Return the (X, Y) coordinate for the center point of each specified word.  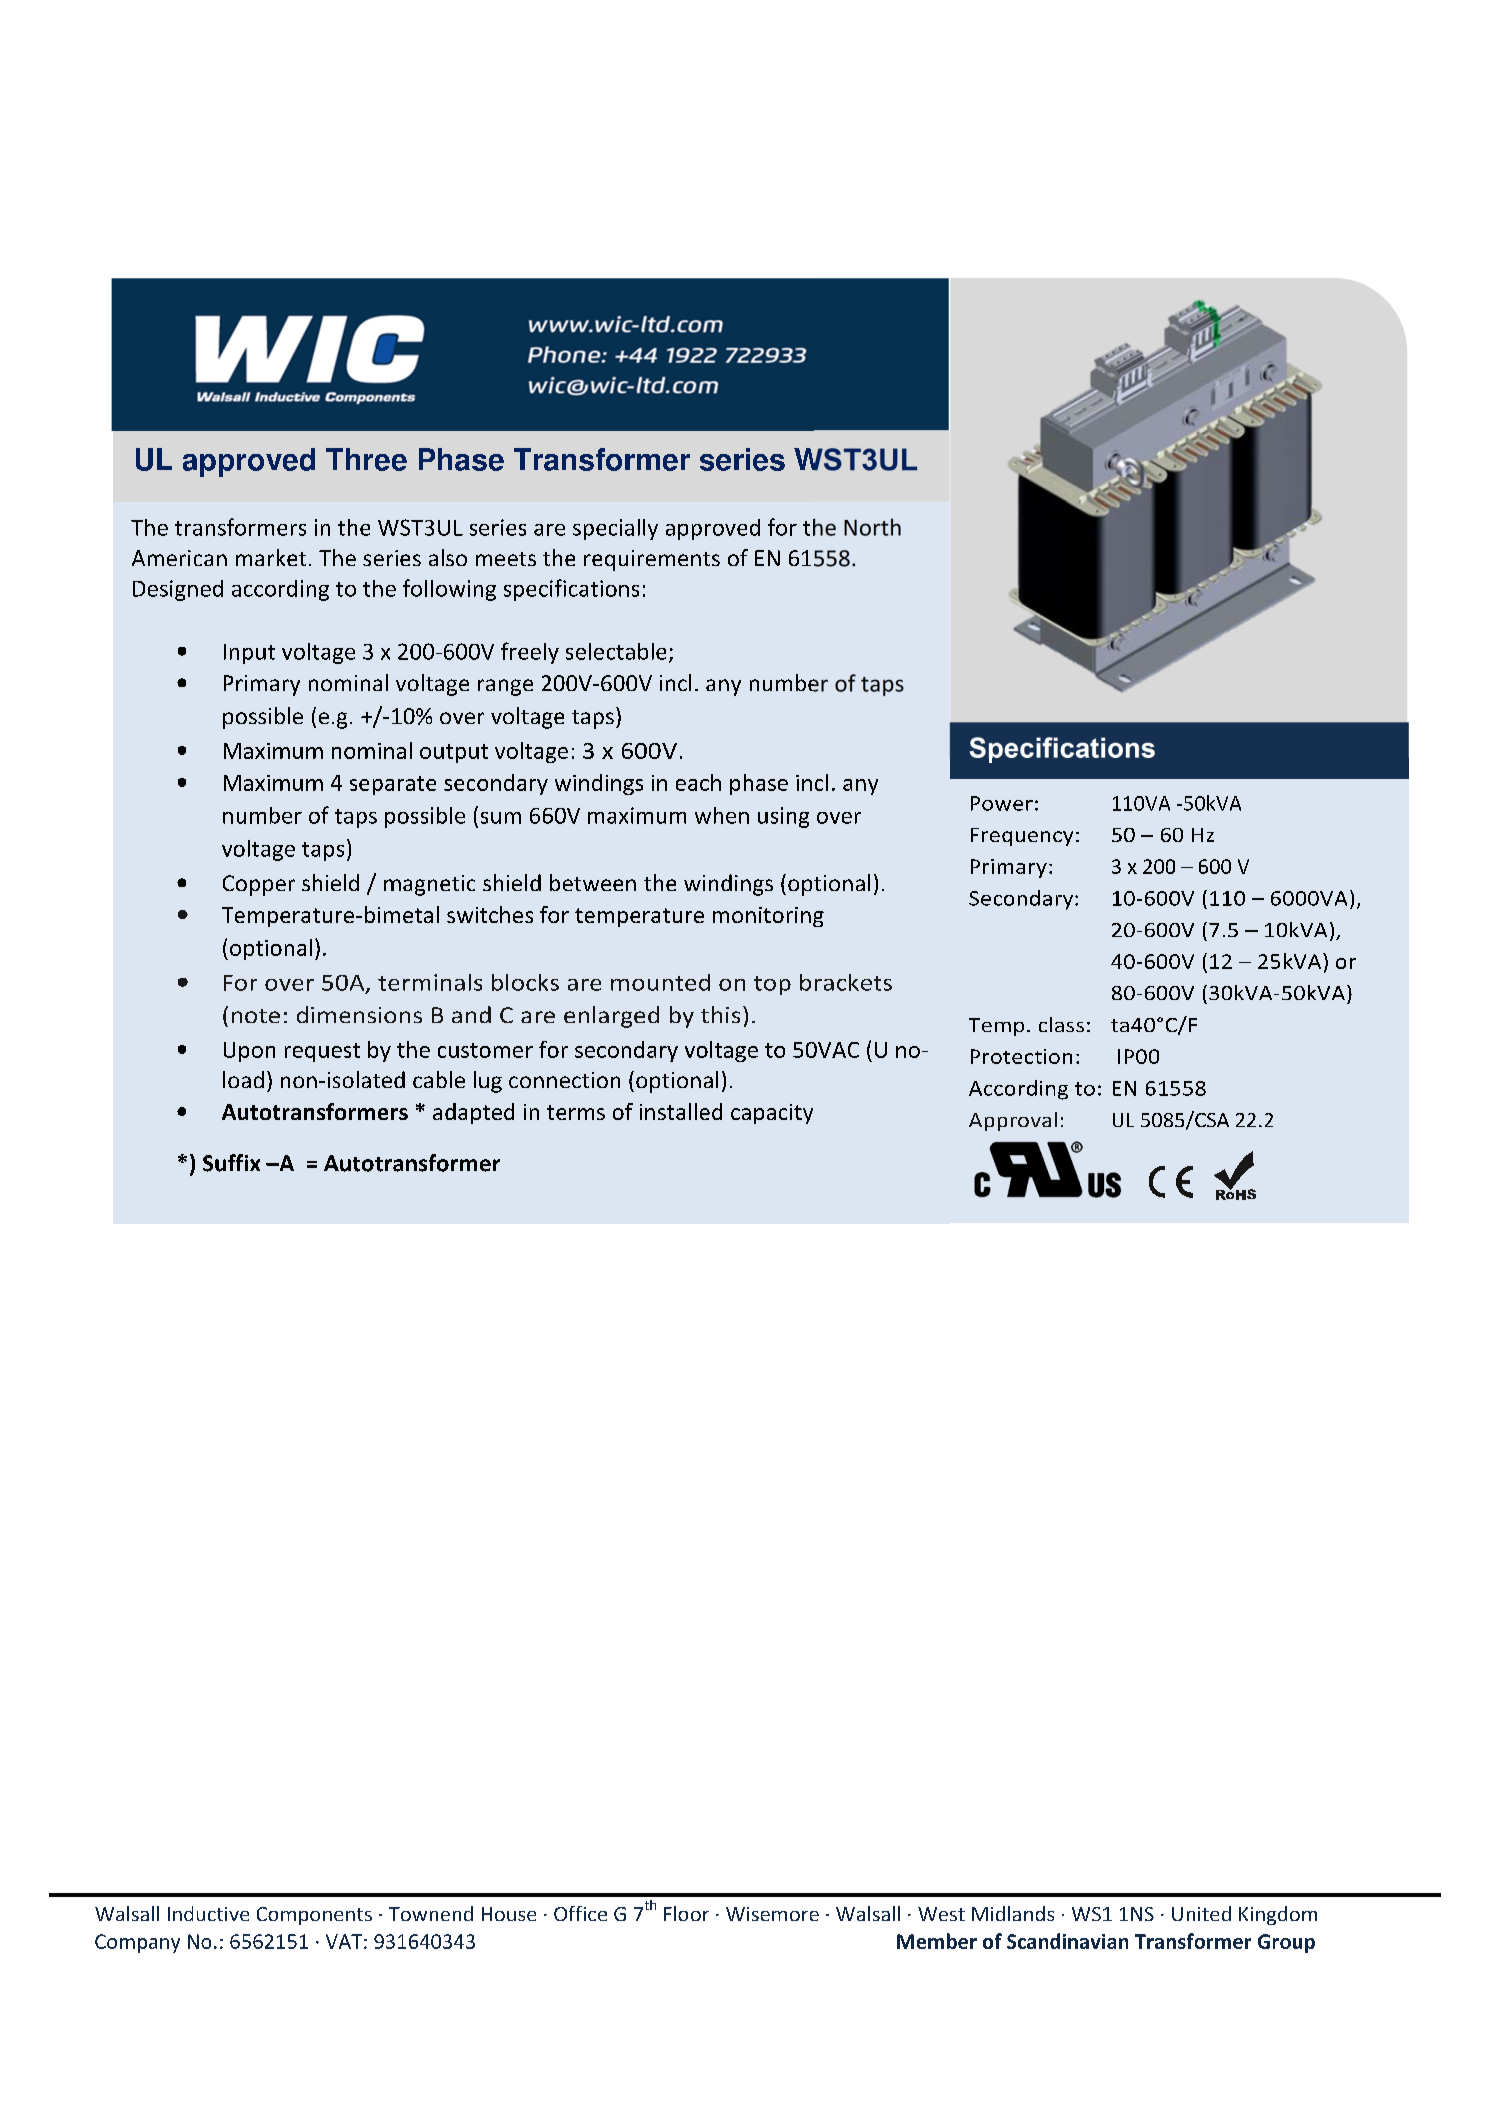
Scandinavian (1067, 1941)
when (722, 815)
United (1201, 1913)
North (872, 527)
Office (580, 1913)
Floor (686, 1913)
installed (681, 1111)
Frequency (1022, 837)
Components (314, 1916)
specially (615, 529)
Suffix (231, 1163)
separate (393, 785)
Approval (1013, 1121)
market (271, 557)
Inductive (208, 1913)
